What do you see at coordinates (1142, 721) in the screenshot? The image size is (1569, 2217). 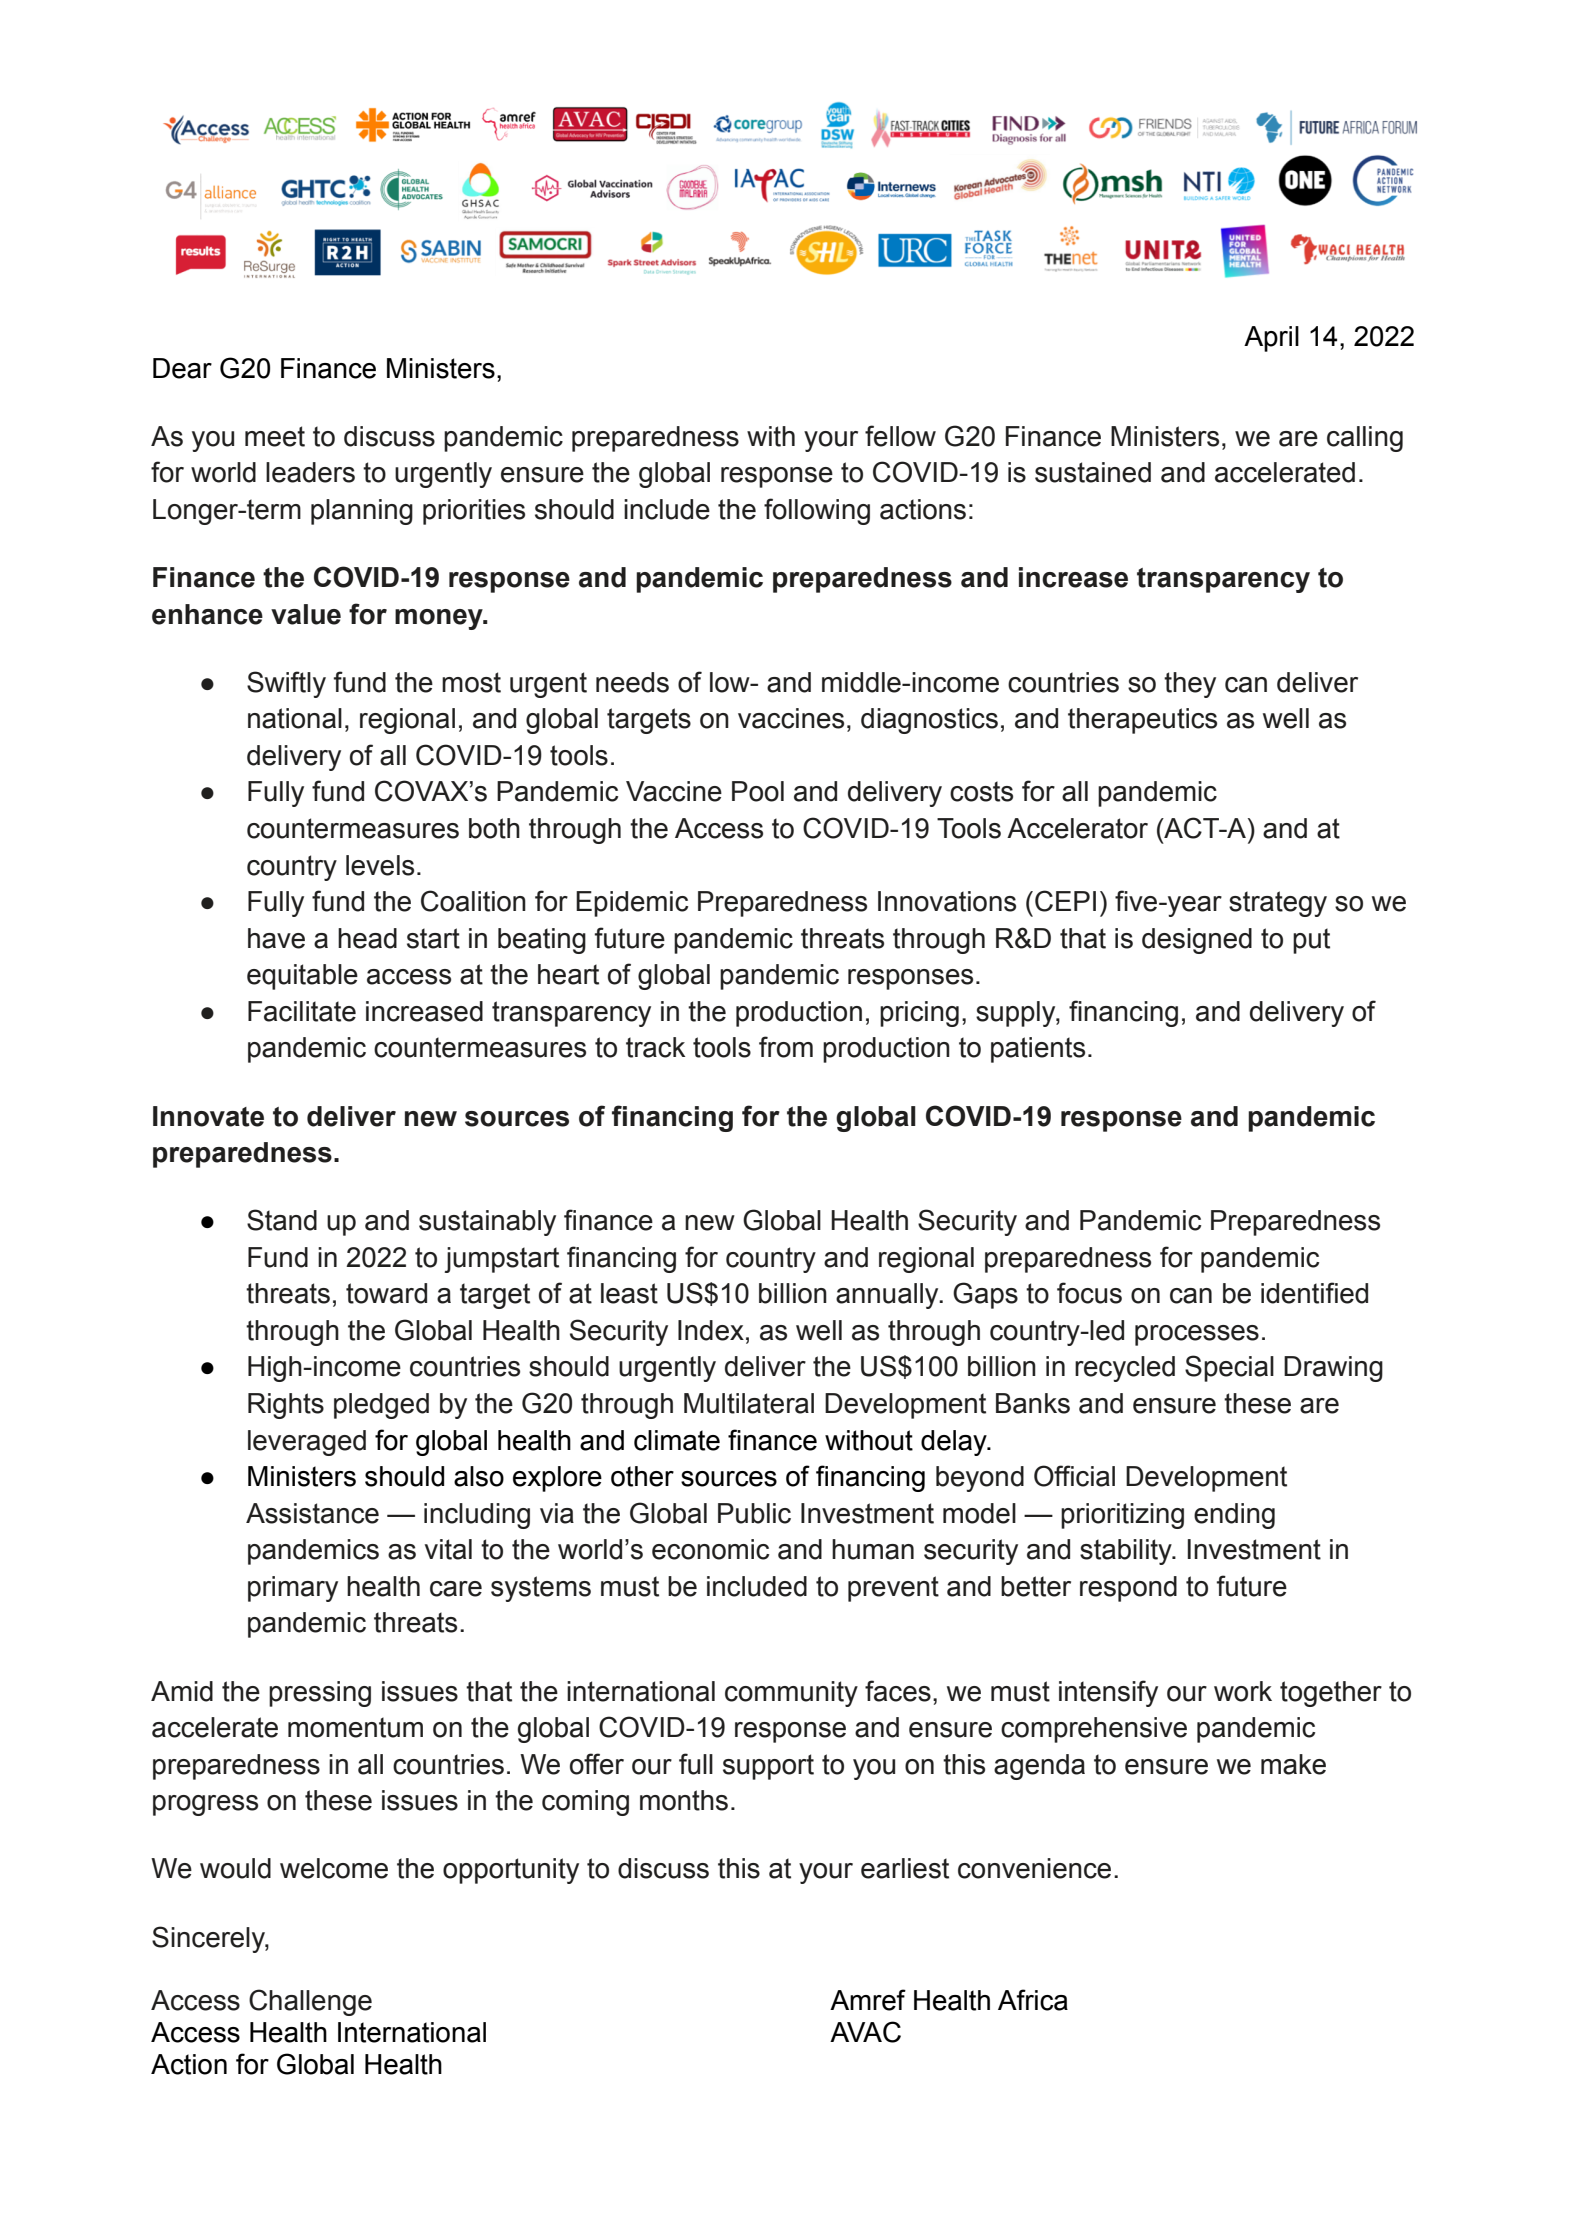 I see `therapeutics` at bounding box center [1142, 721].
